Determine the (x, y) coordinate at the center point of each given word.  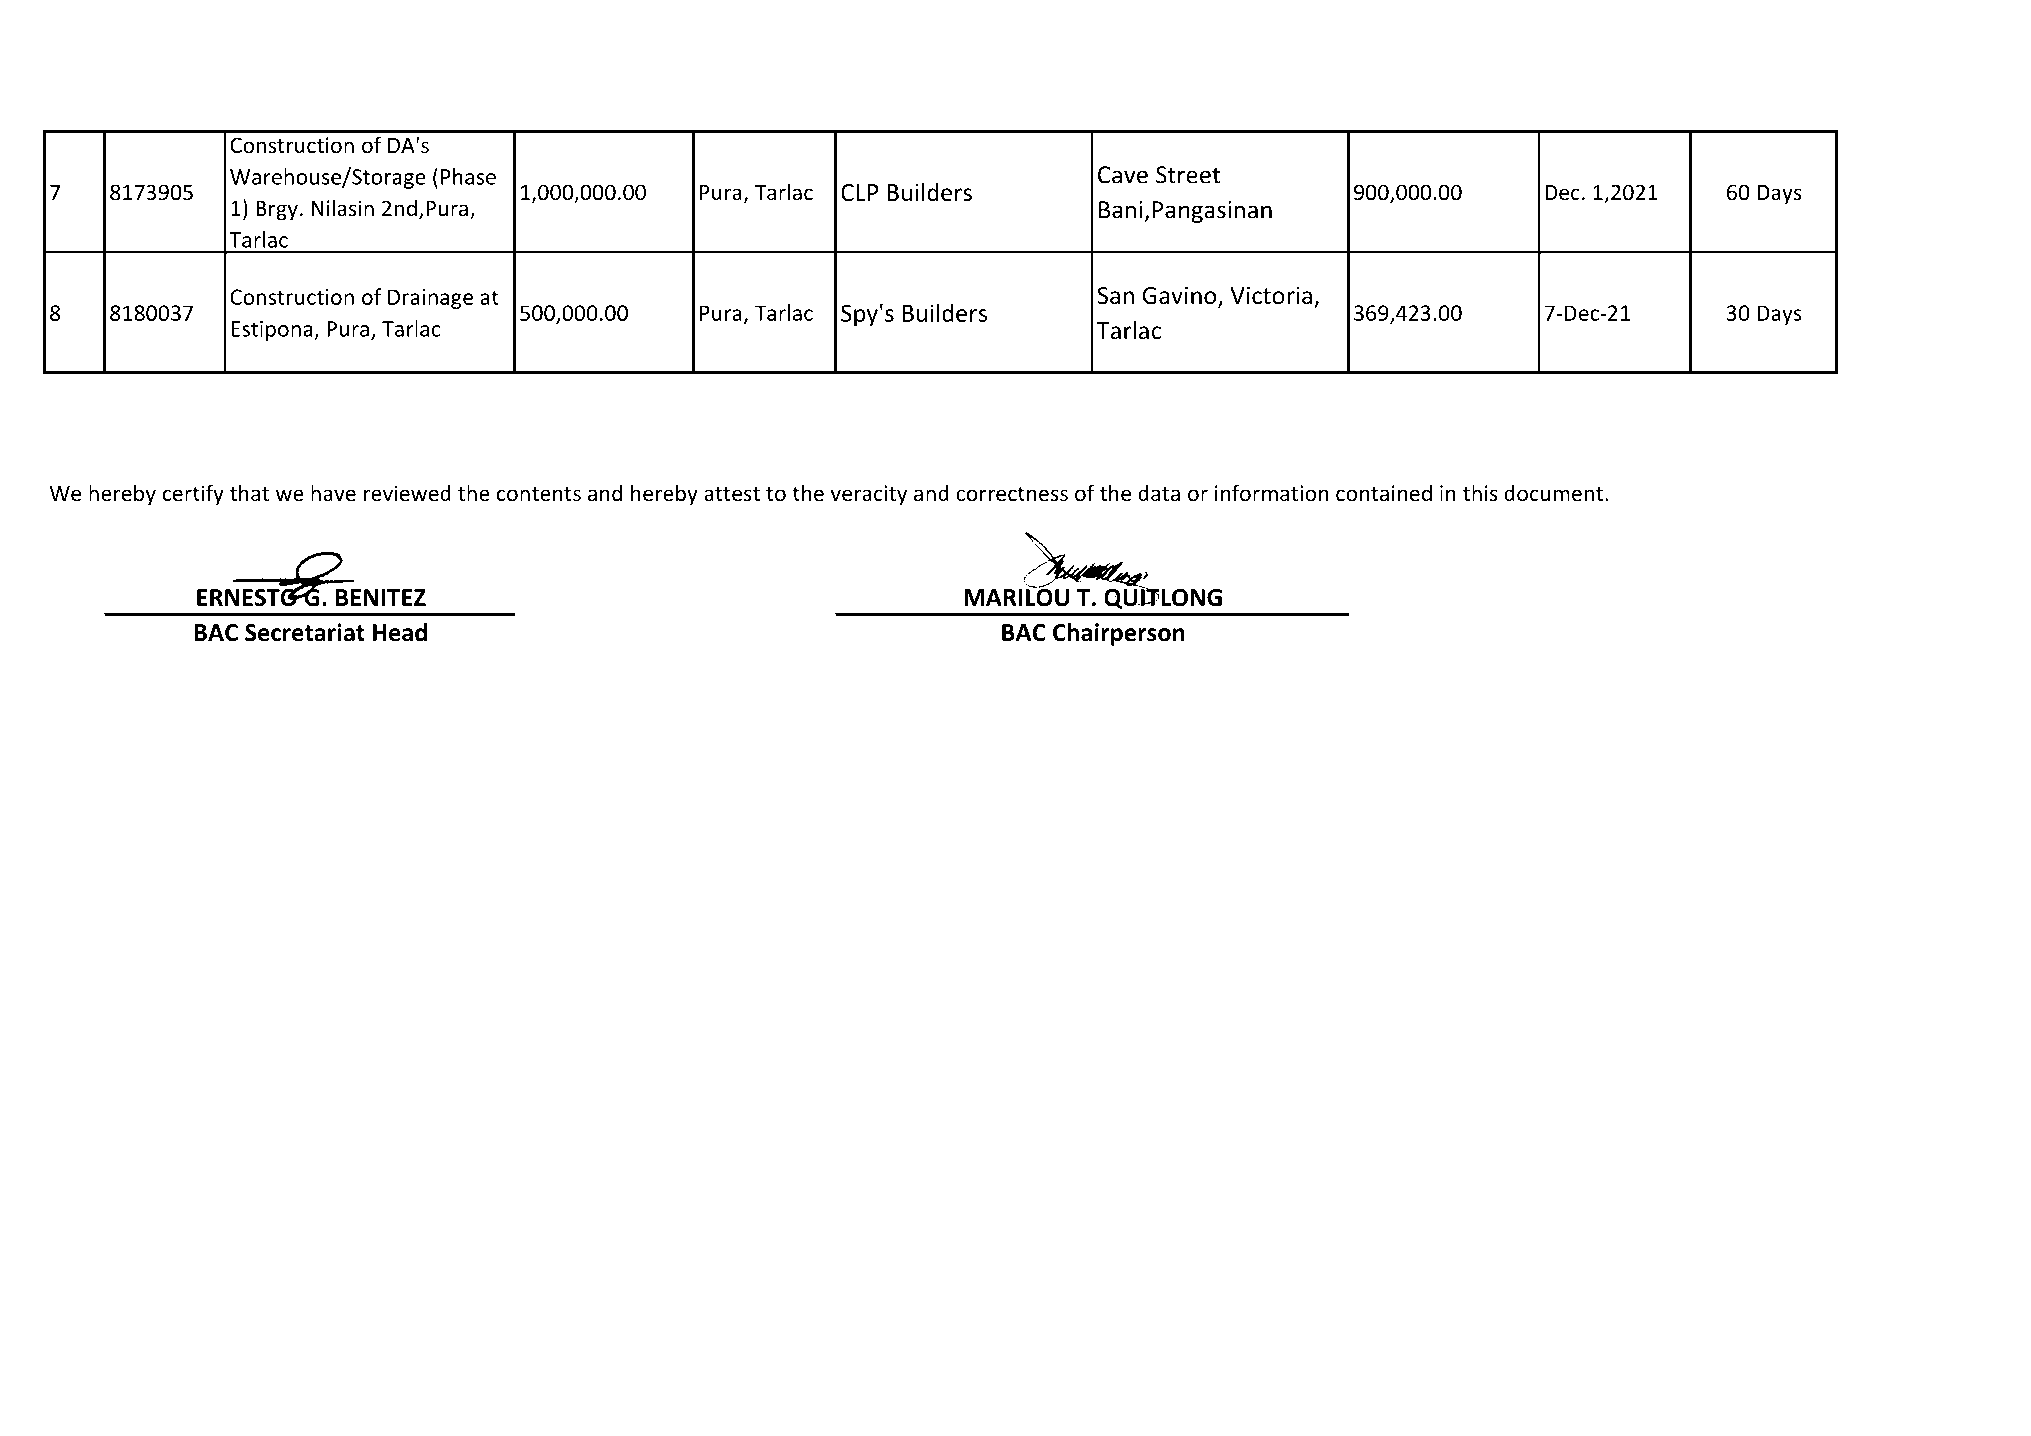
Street (1188, 175)
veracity (868, 495)
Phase (468, 176)
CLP (860, 192)
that (249, 492)
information (1271, 493)
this (1480, 492)
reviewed (407, 492)
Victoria (1271, 295)
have (333, 492)
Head (400, 632)
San (1115, 296)
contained (1384, 493)
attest (732, 494)
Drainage (430, 299)
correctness (1012, 494)
